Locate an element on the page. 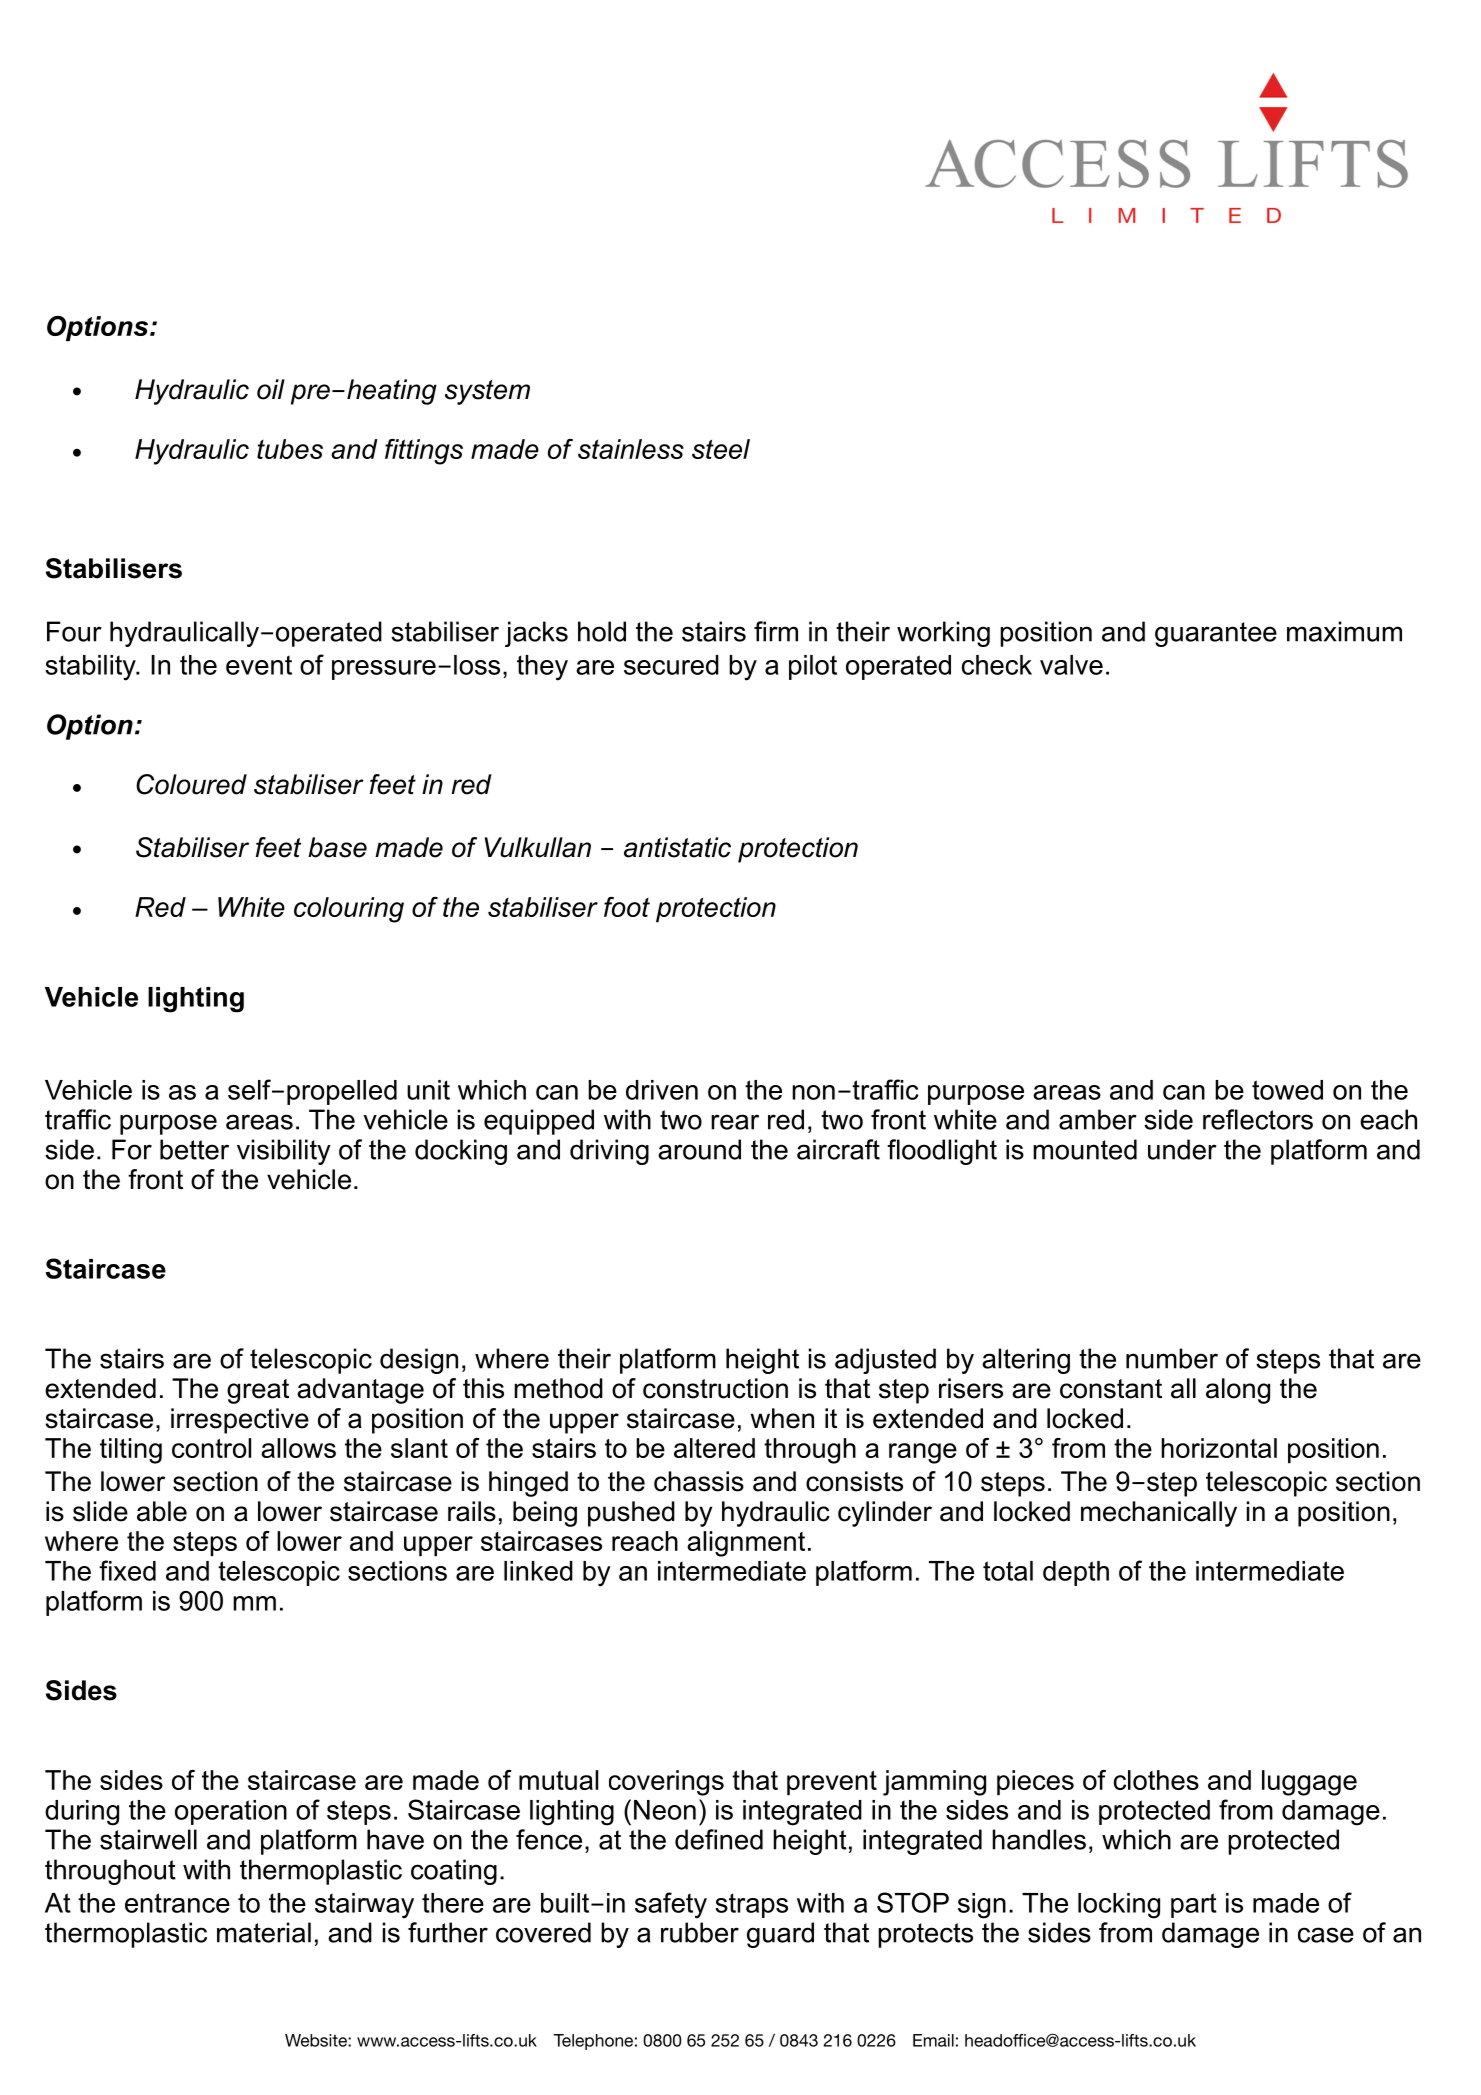 The width and height of the page is (1481, 2095). valve is located at coordinates (1071, 665).
